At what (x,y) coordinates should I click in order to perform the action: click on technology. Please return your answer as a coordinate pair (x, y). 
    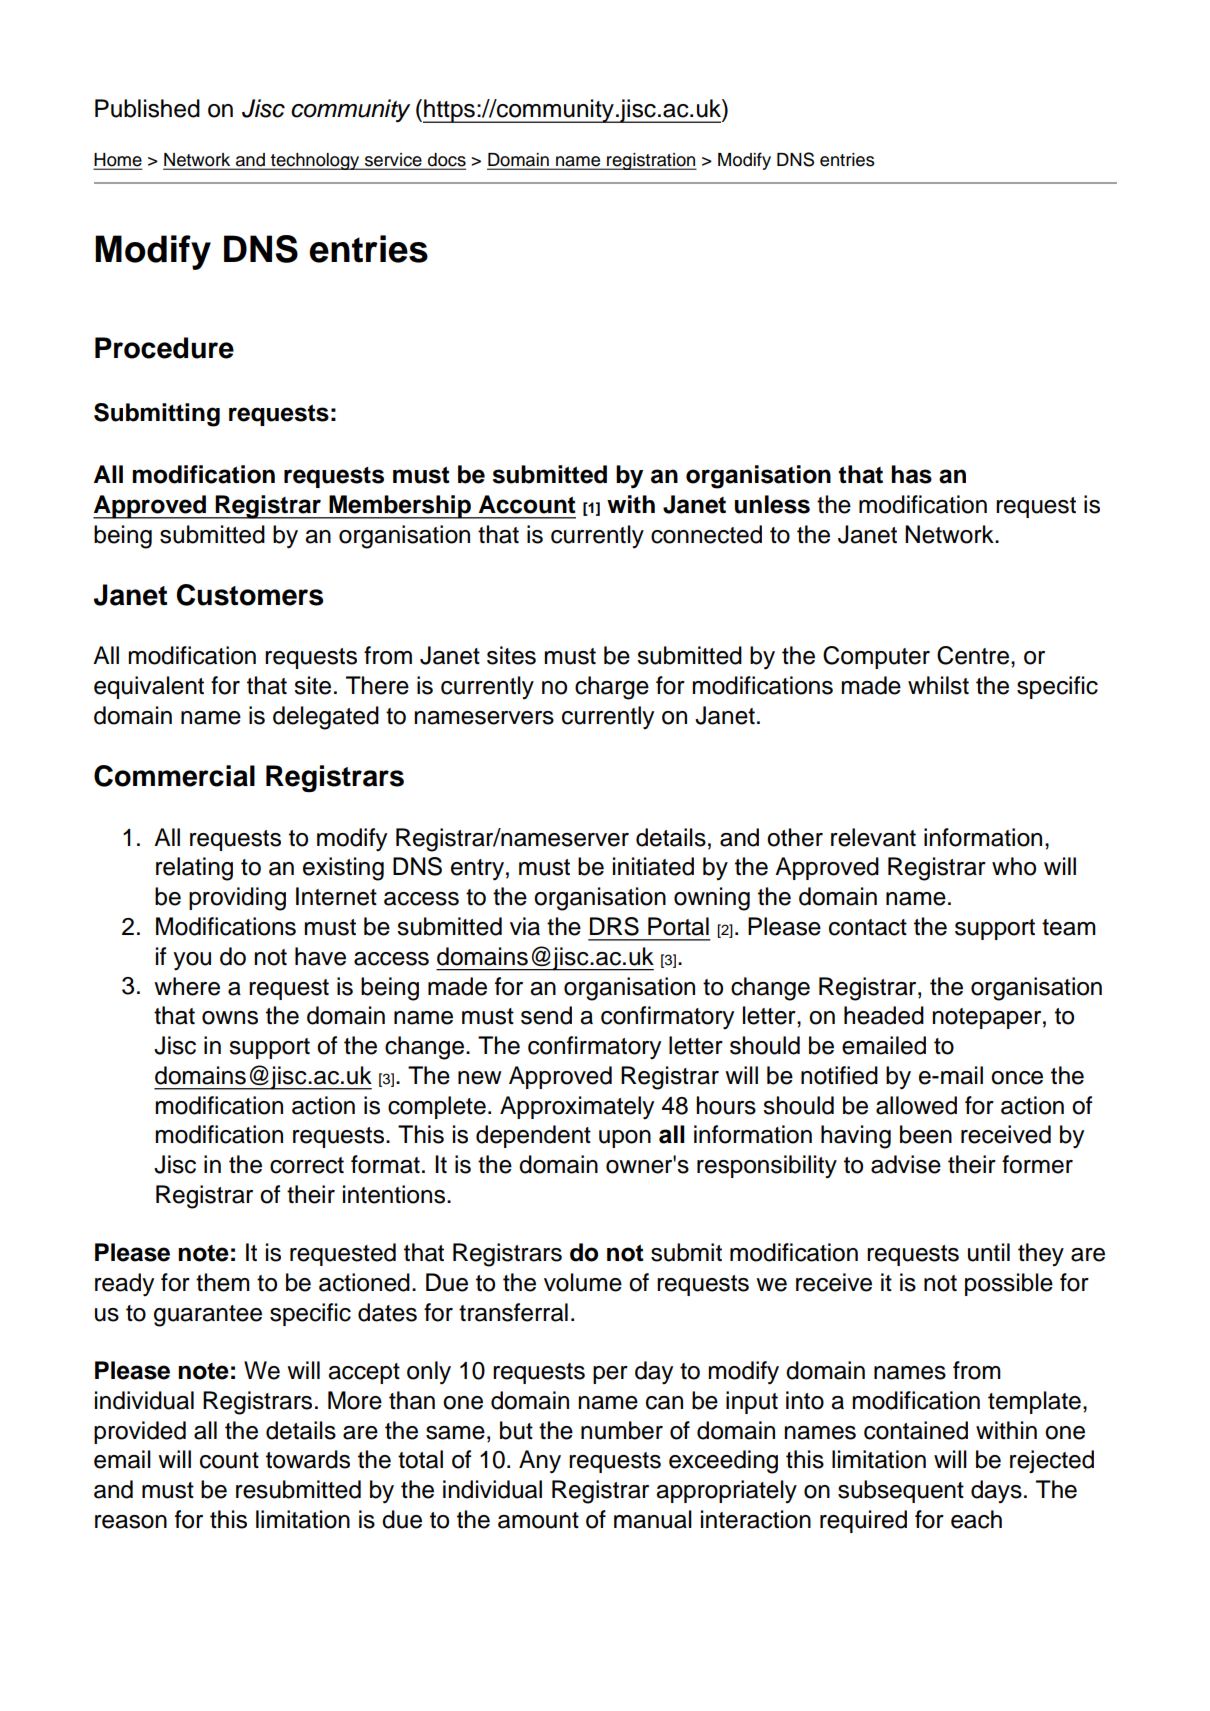
    Looking at the image, I should click on (315, 161).
